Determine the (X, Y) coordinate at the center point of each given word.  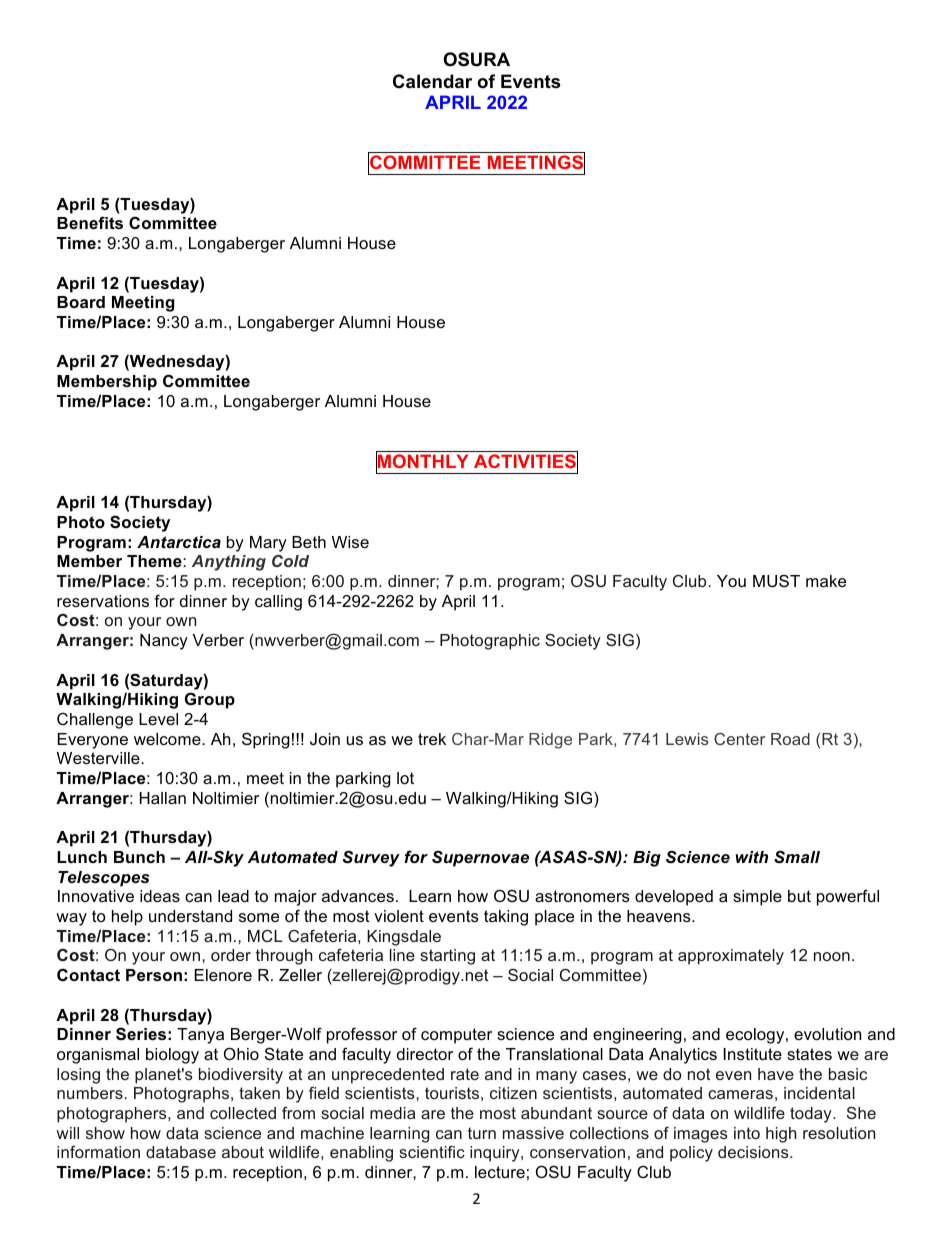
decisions (754, 1152)
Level (158, 719)
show (105, 1133)
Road (790, 739)
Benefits (90, 222)
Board (81, 302)
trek (432, 739)
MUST (776, 580)
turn (482, 1133)
